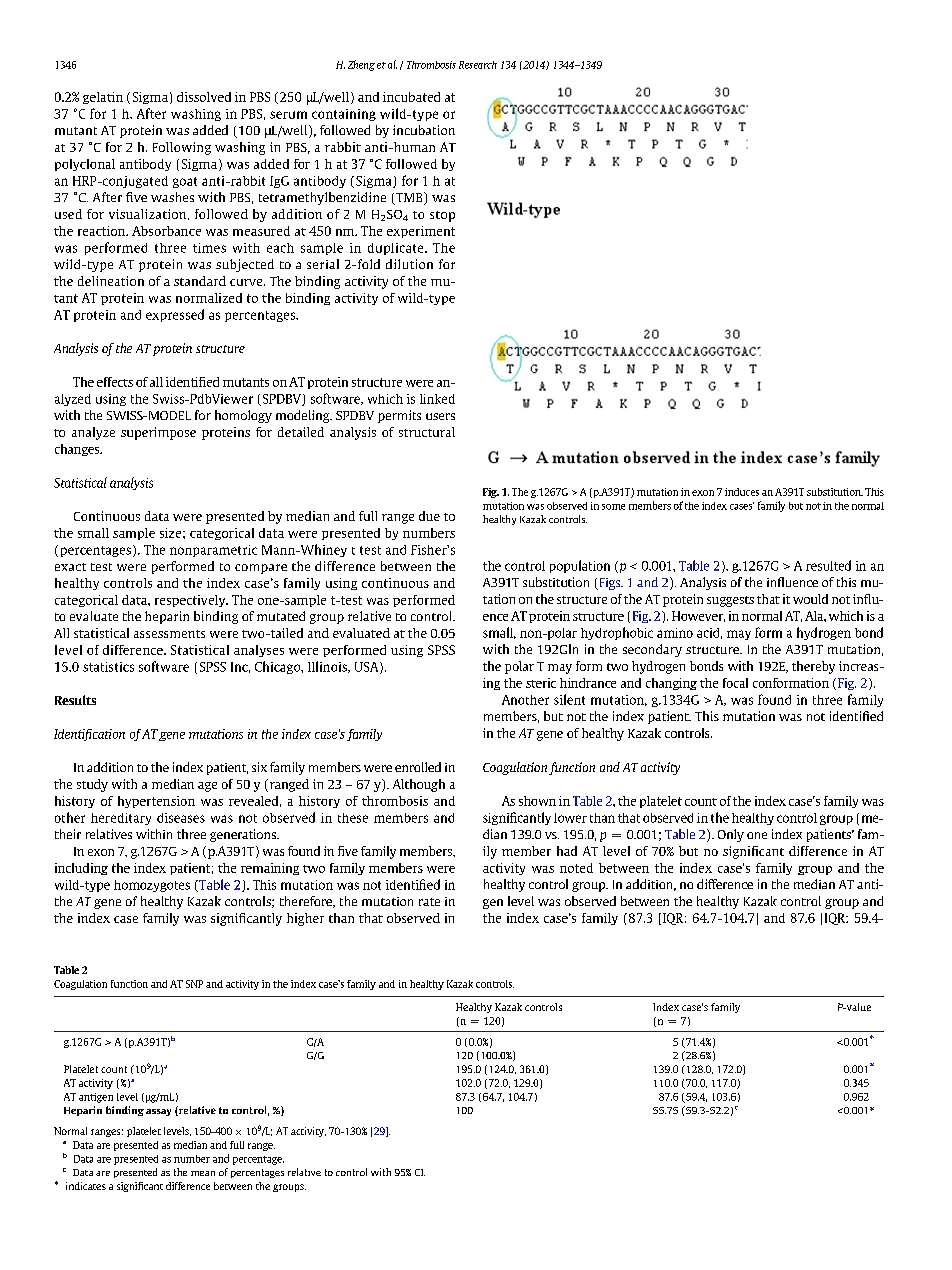 Image resolution: width=952 pixels, height=1270 pixels. What do you see at coordinates (411, 97) in the document?
I see `incubated` at bounding box center [411, 97].
